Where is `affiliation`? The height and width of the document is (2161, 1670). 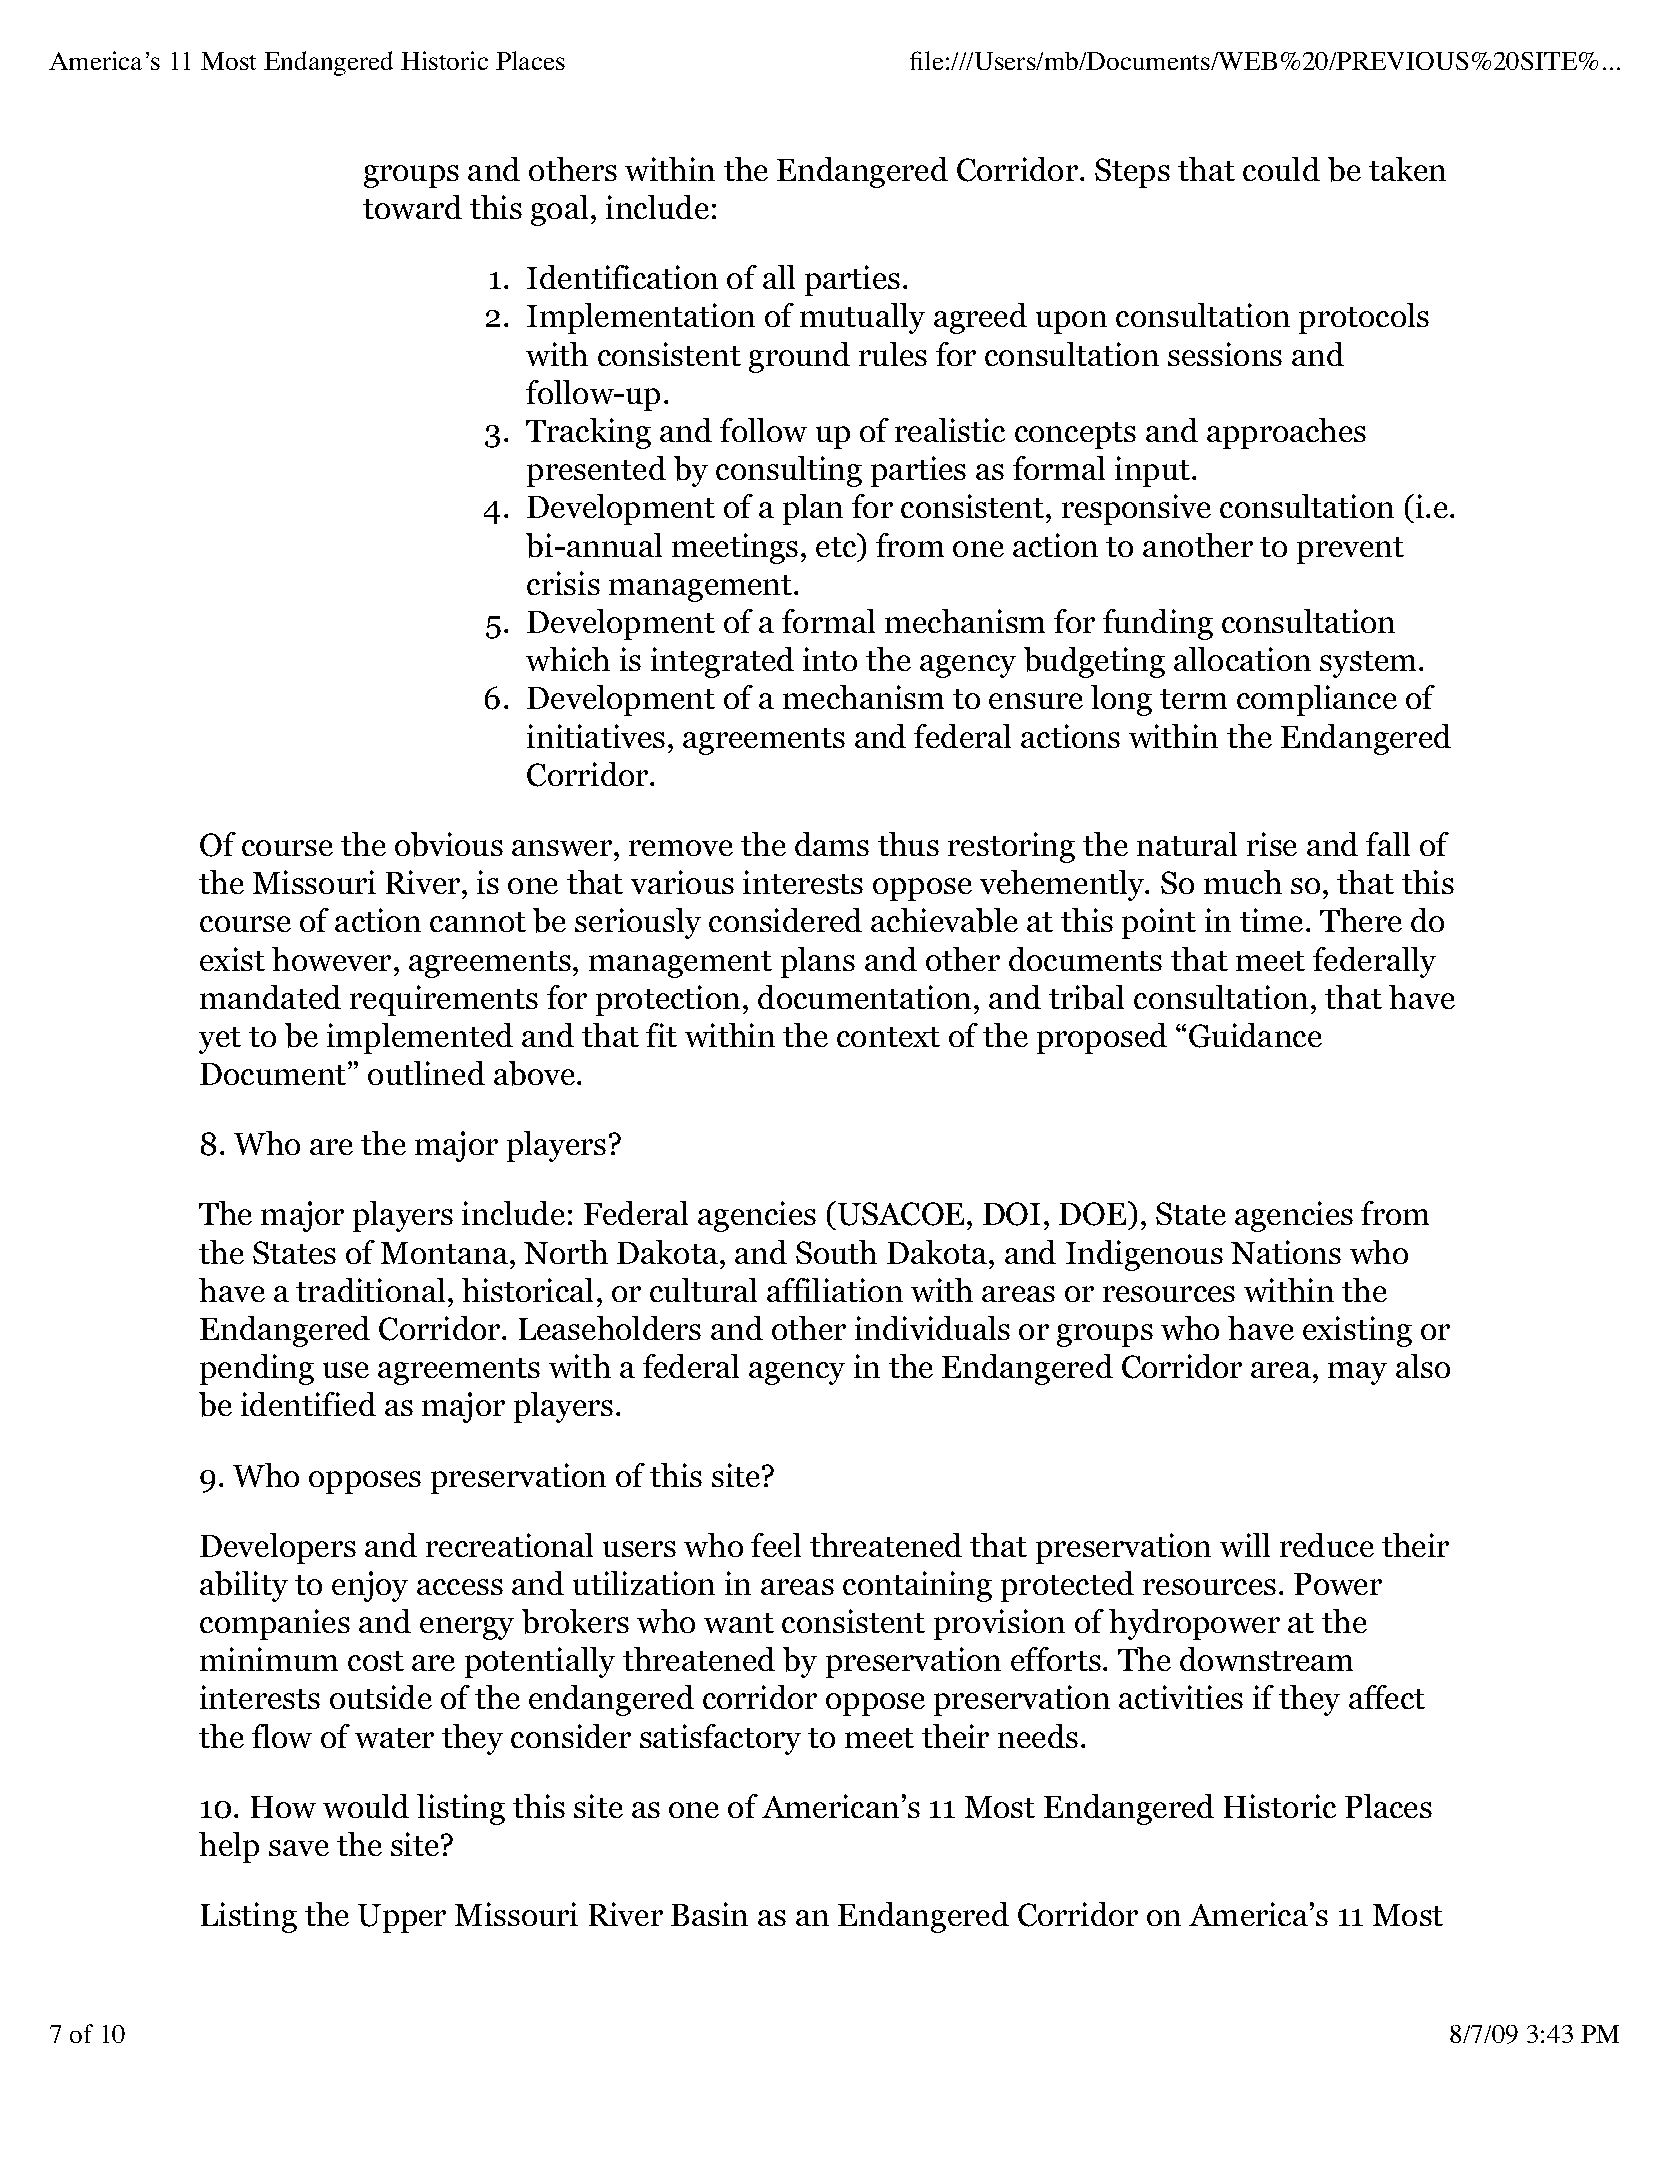 affiliation is located at coordinates (835, 1290).
